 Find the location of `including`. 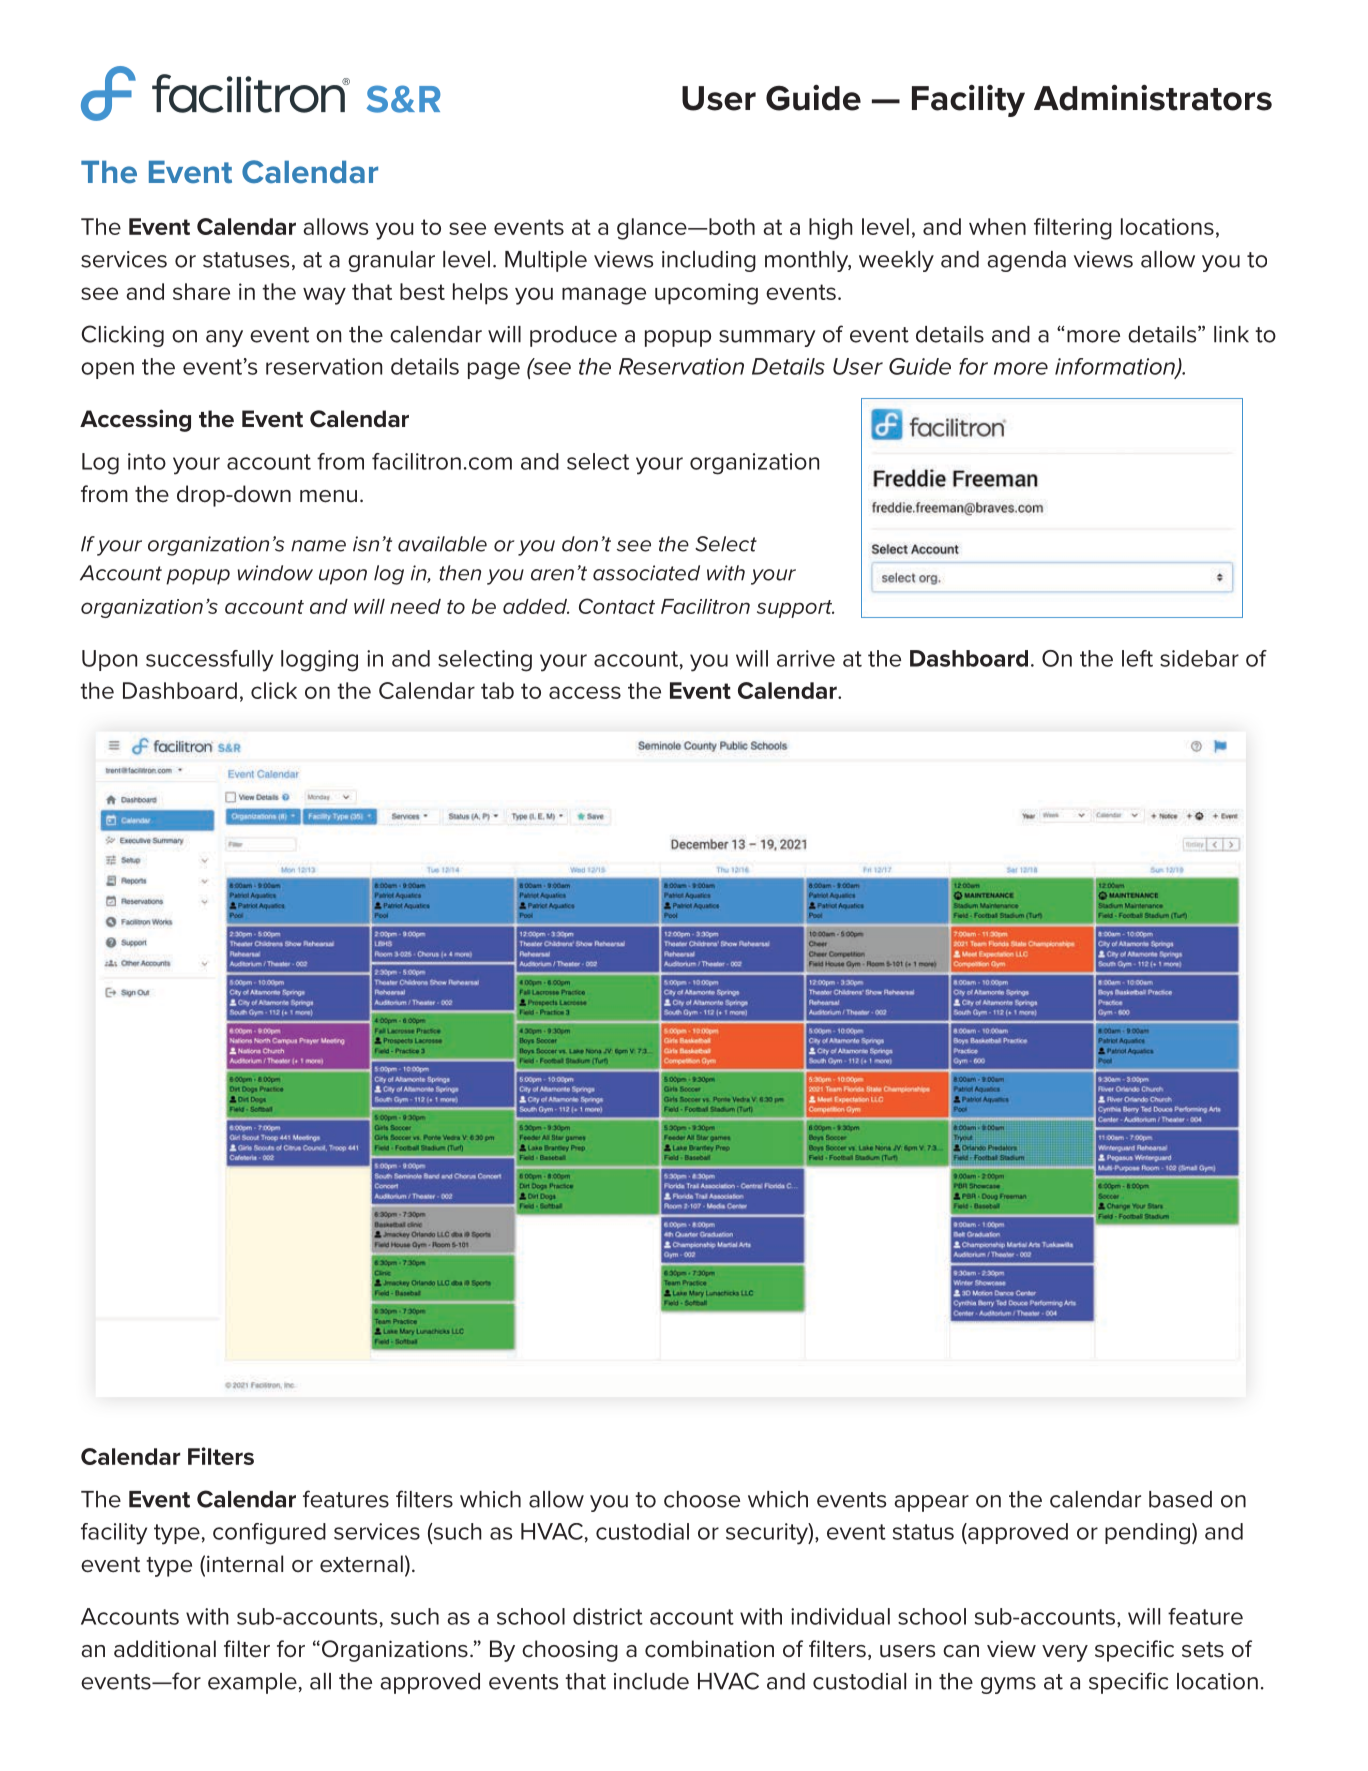

including is located at coordinates (709, 261).
